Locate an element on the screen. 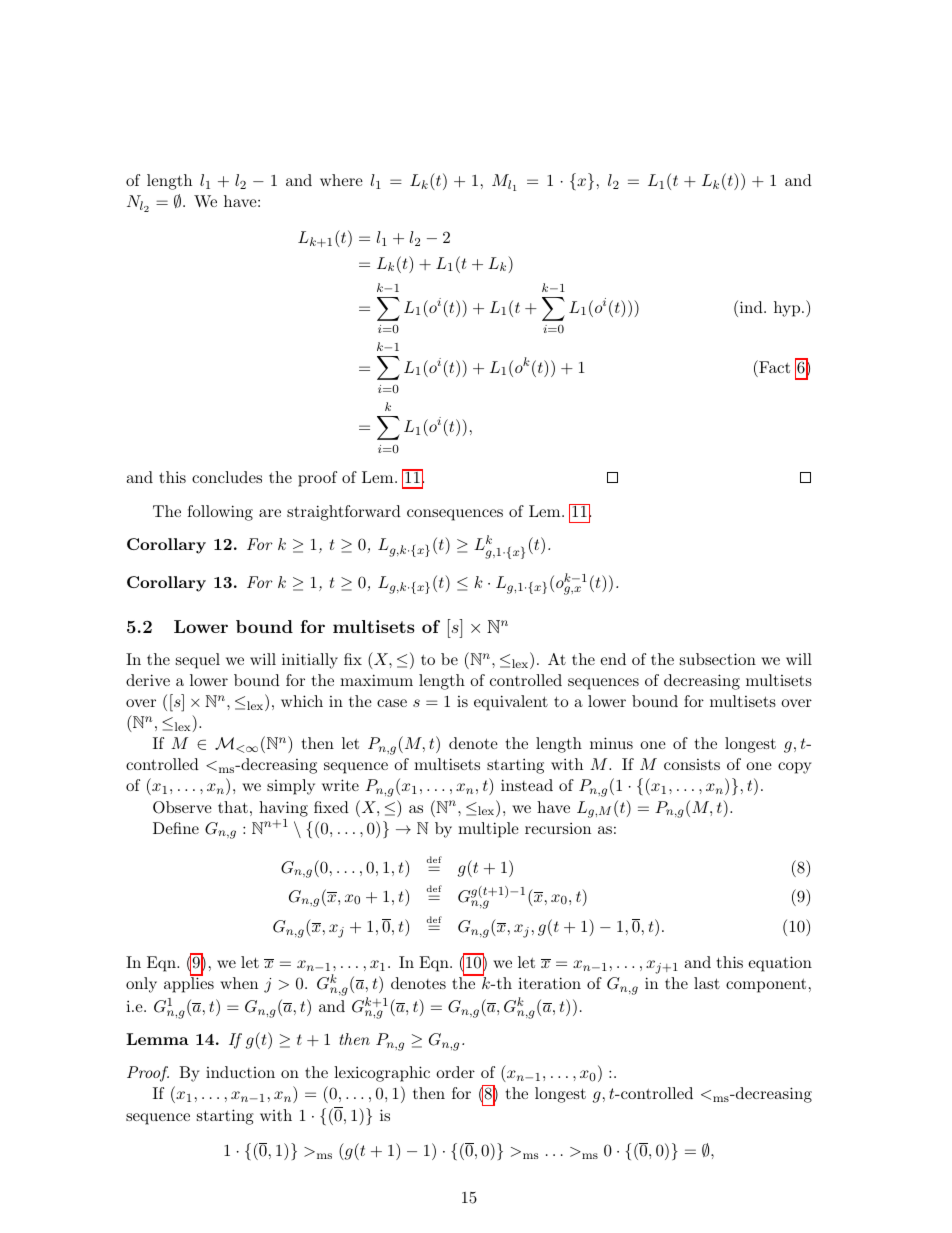 The height and width of the screenshot is (1233, 952). subsection is located at coordinates (718, 659).
